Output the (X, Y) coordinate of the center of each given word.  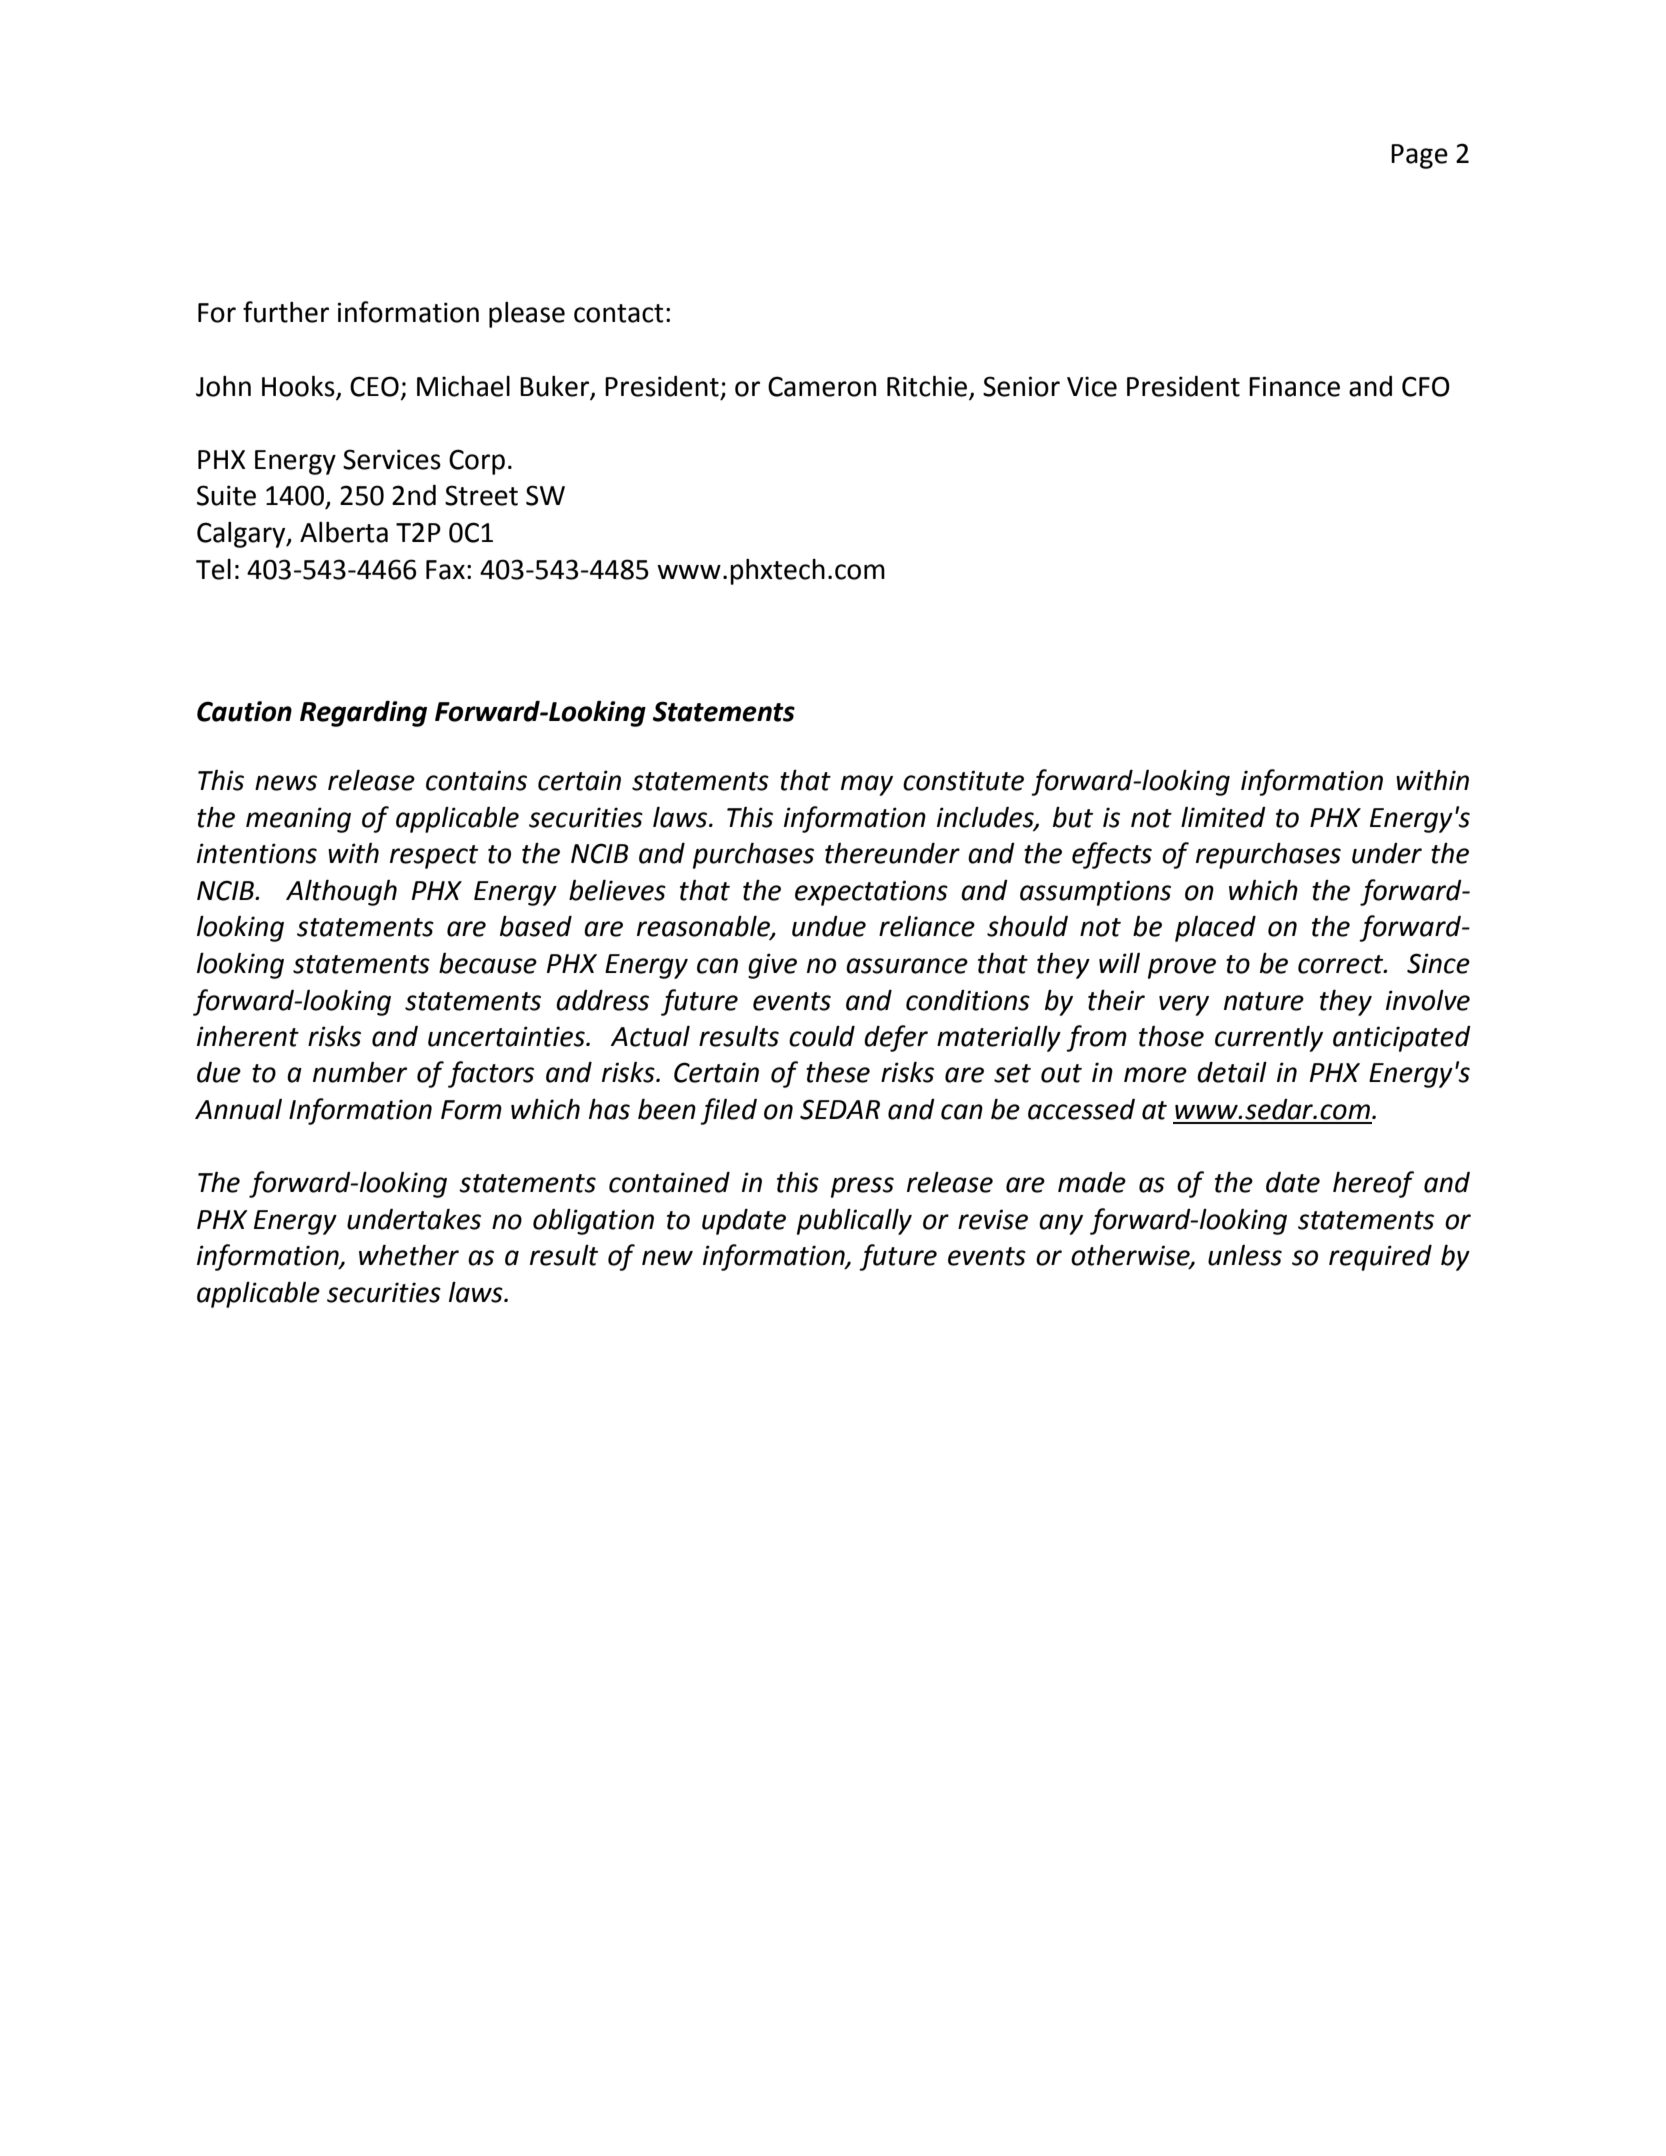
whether (409, 1255)
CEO (374, 386)
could (822, 1036)
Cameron (822, 386)
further (286, 312)
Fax (445, 570)
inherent (248, 1036)
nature (1264, 1001)
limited (1223, 817)
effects (1112, 855)
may (867, 785)
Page (1419, 156)
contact (618, 313)
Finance (1294, 386)
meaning (298, 820)
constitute (963, 780)
